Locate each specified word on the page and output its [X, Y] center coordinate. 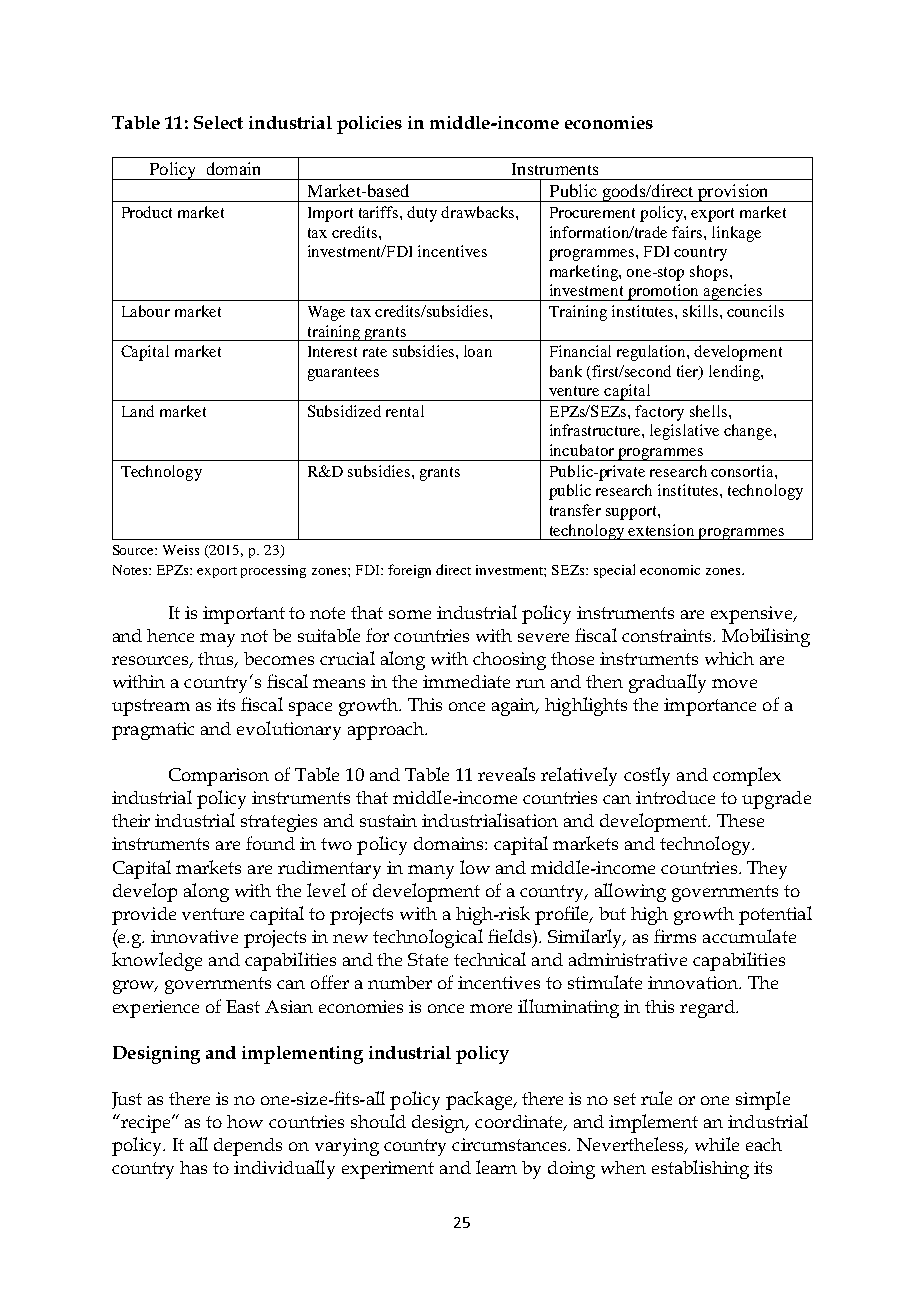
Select [218, 122]
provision [733, 193]
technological [428, 938]
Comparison [219, 777]
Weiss [181, 550]
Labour [146, 311]
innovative [194, 936]
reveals [506, 774]
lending [735, 373]
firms [675, 936]
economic [670, 570]
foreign [409, 571]
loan [478, 351]
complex [747, 776]
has [193, 1167]
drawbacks [479, 212]
